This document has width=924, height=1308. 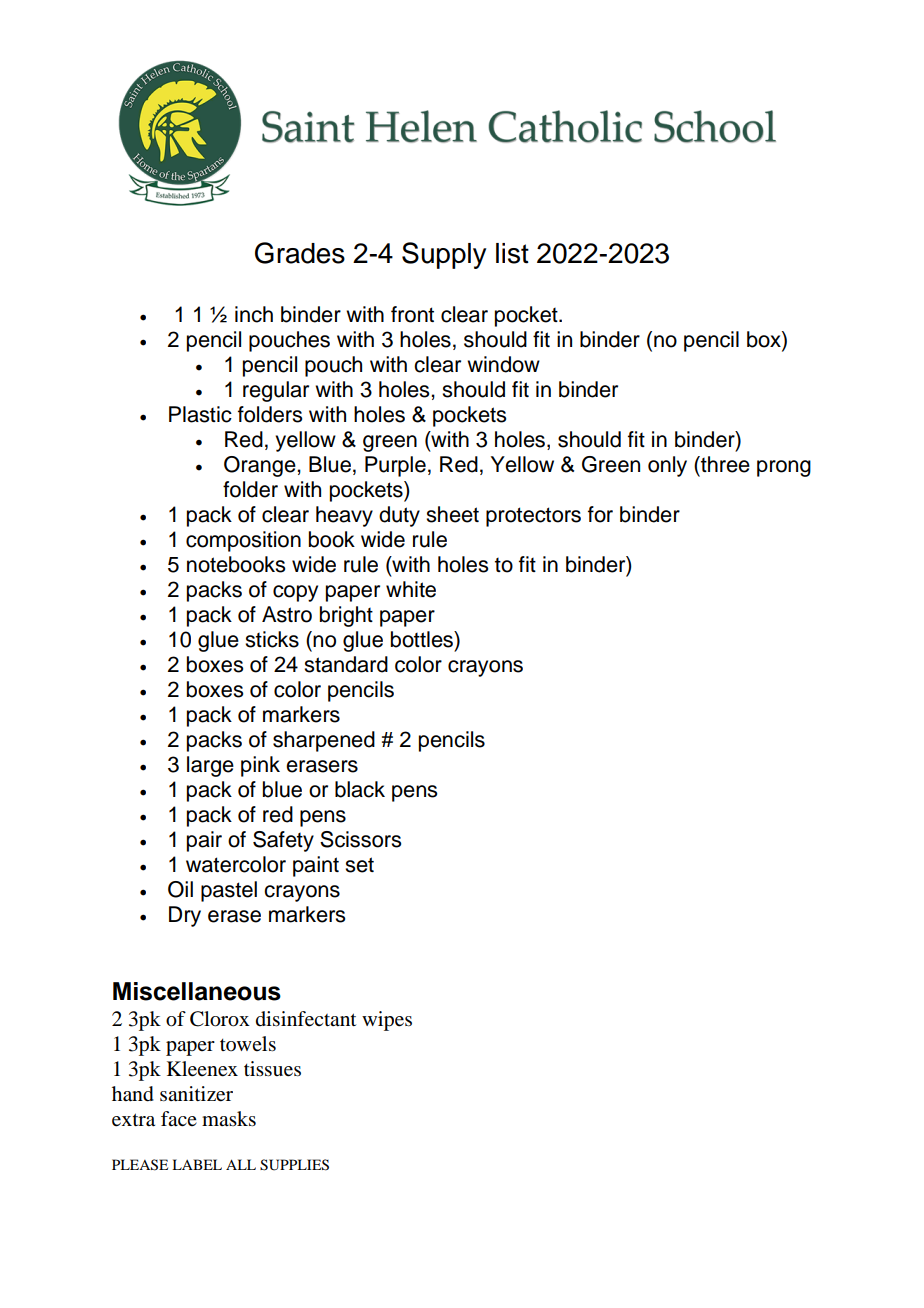 What do you see at coordinates (204, 841) in the document?
I see `pair` at bounding box center [204, 841].
